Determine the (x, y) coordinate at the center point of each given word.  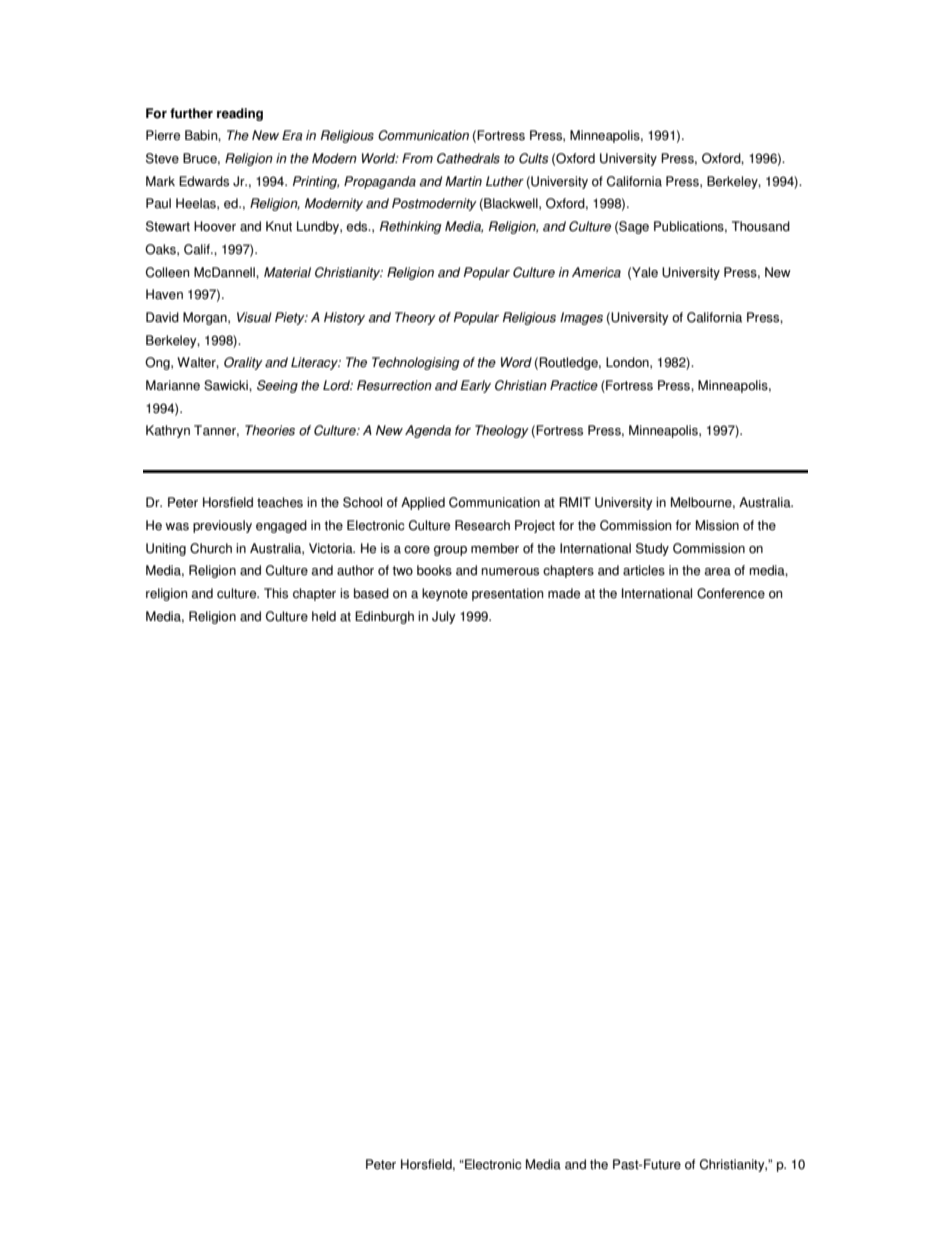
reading (240, 114)
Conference (731, 593)
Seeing (277, 386)
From (417, 158)
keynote (445, 594)
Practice (574, 385)
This (276, 593)
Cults (534, 158)
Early (476, 386)
